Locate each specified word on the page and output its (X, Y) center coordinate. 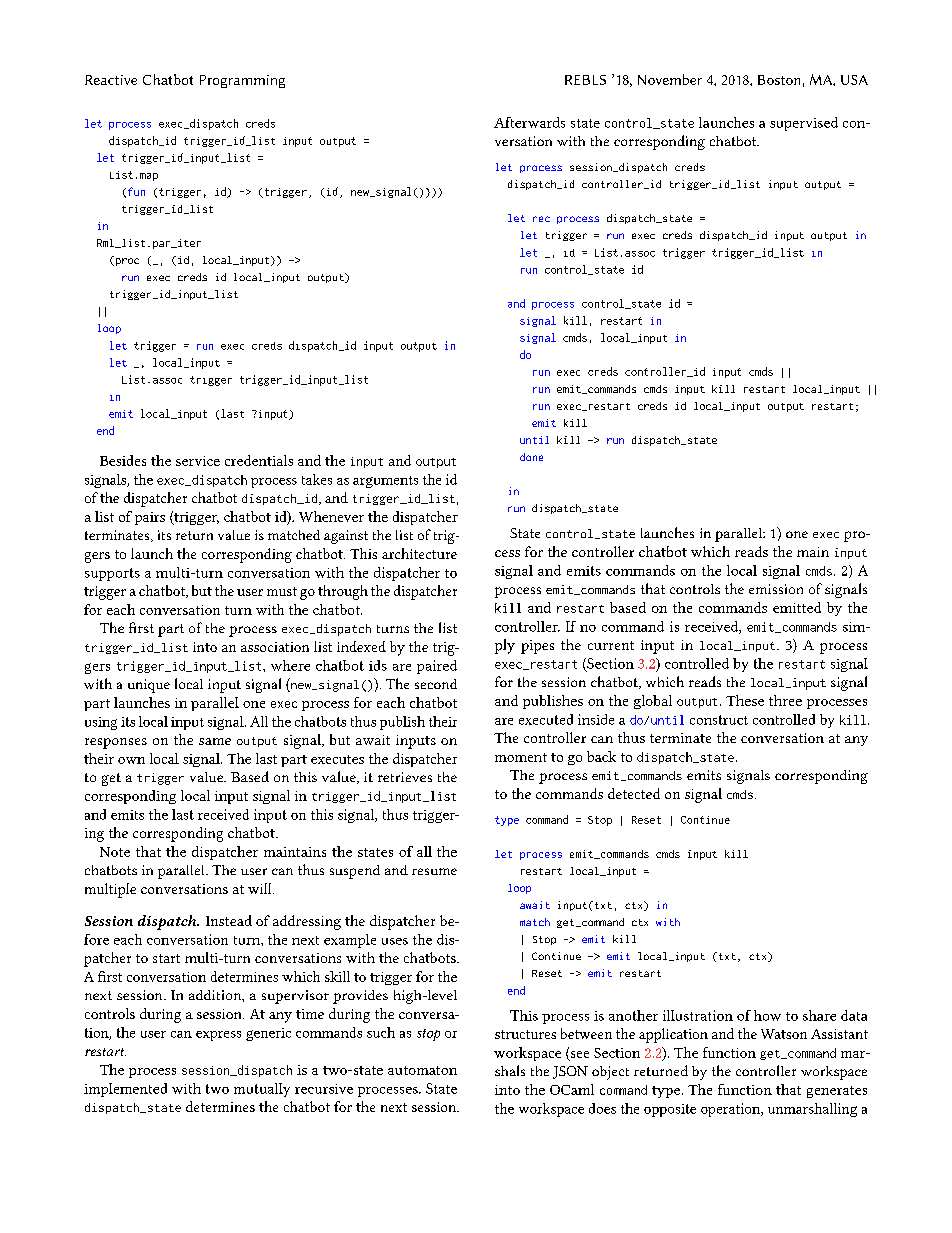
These (745, 700)
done (531, 457)
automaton (422, 1070)
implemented (125, 1090)
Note (115, 852)
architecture (419, 553)
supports (112, 574)
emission (776, 589)
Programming (242, 81)
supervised (804, 124)
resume (434, 871)
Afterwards (529, 122)
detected (634, 793)
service (198, 461)
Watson (784, 1034)
